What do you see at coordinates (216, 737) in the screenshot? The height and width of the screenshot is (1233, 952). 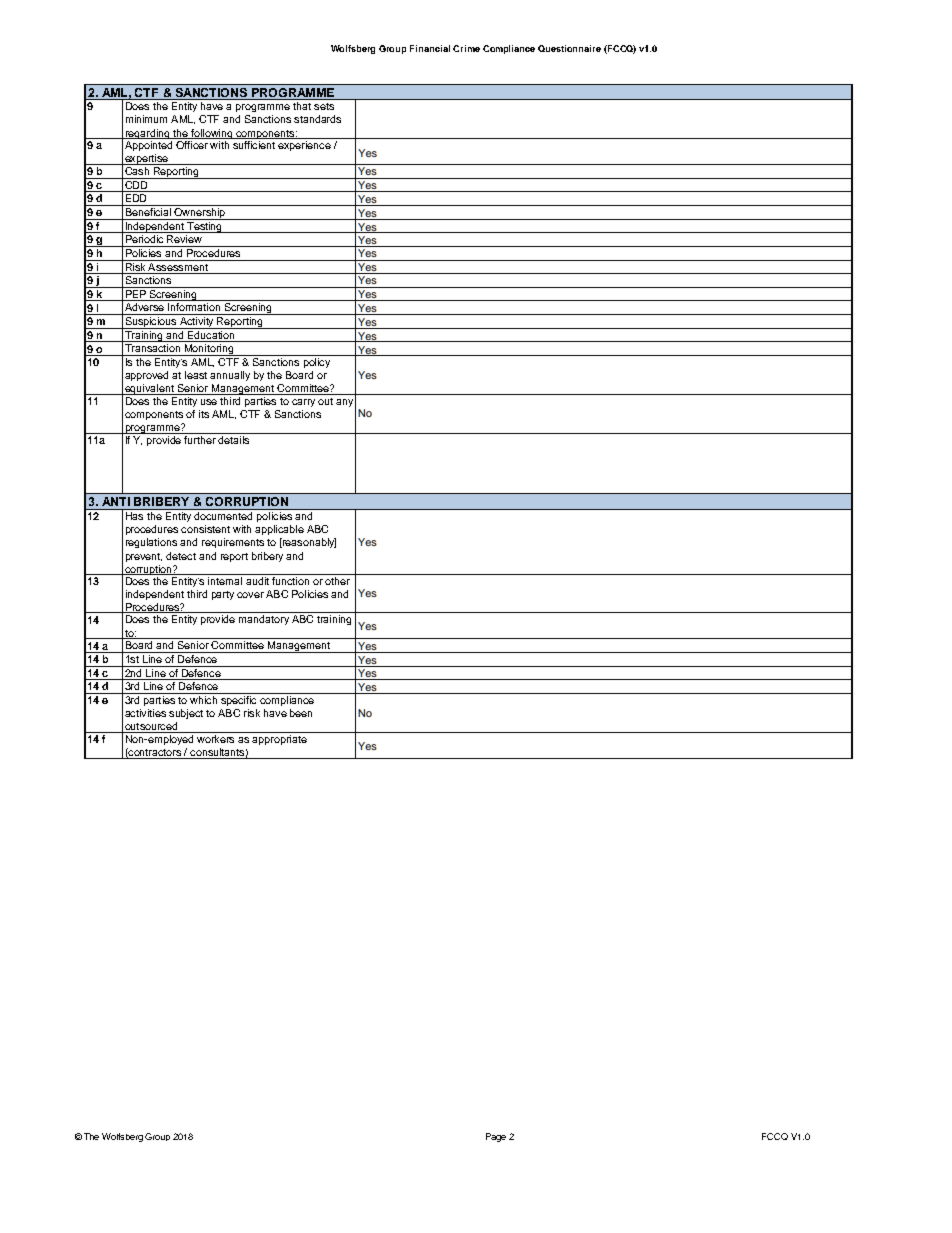 I see `workers` at bounding box center [216, 737].
